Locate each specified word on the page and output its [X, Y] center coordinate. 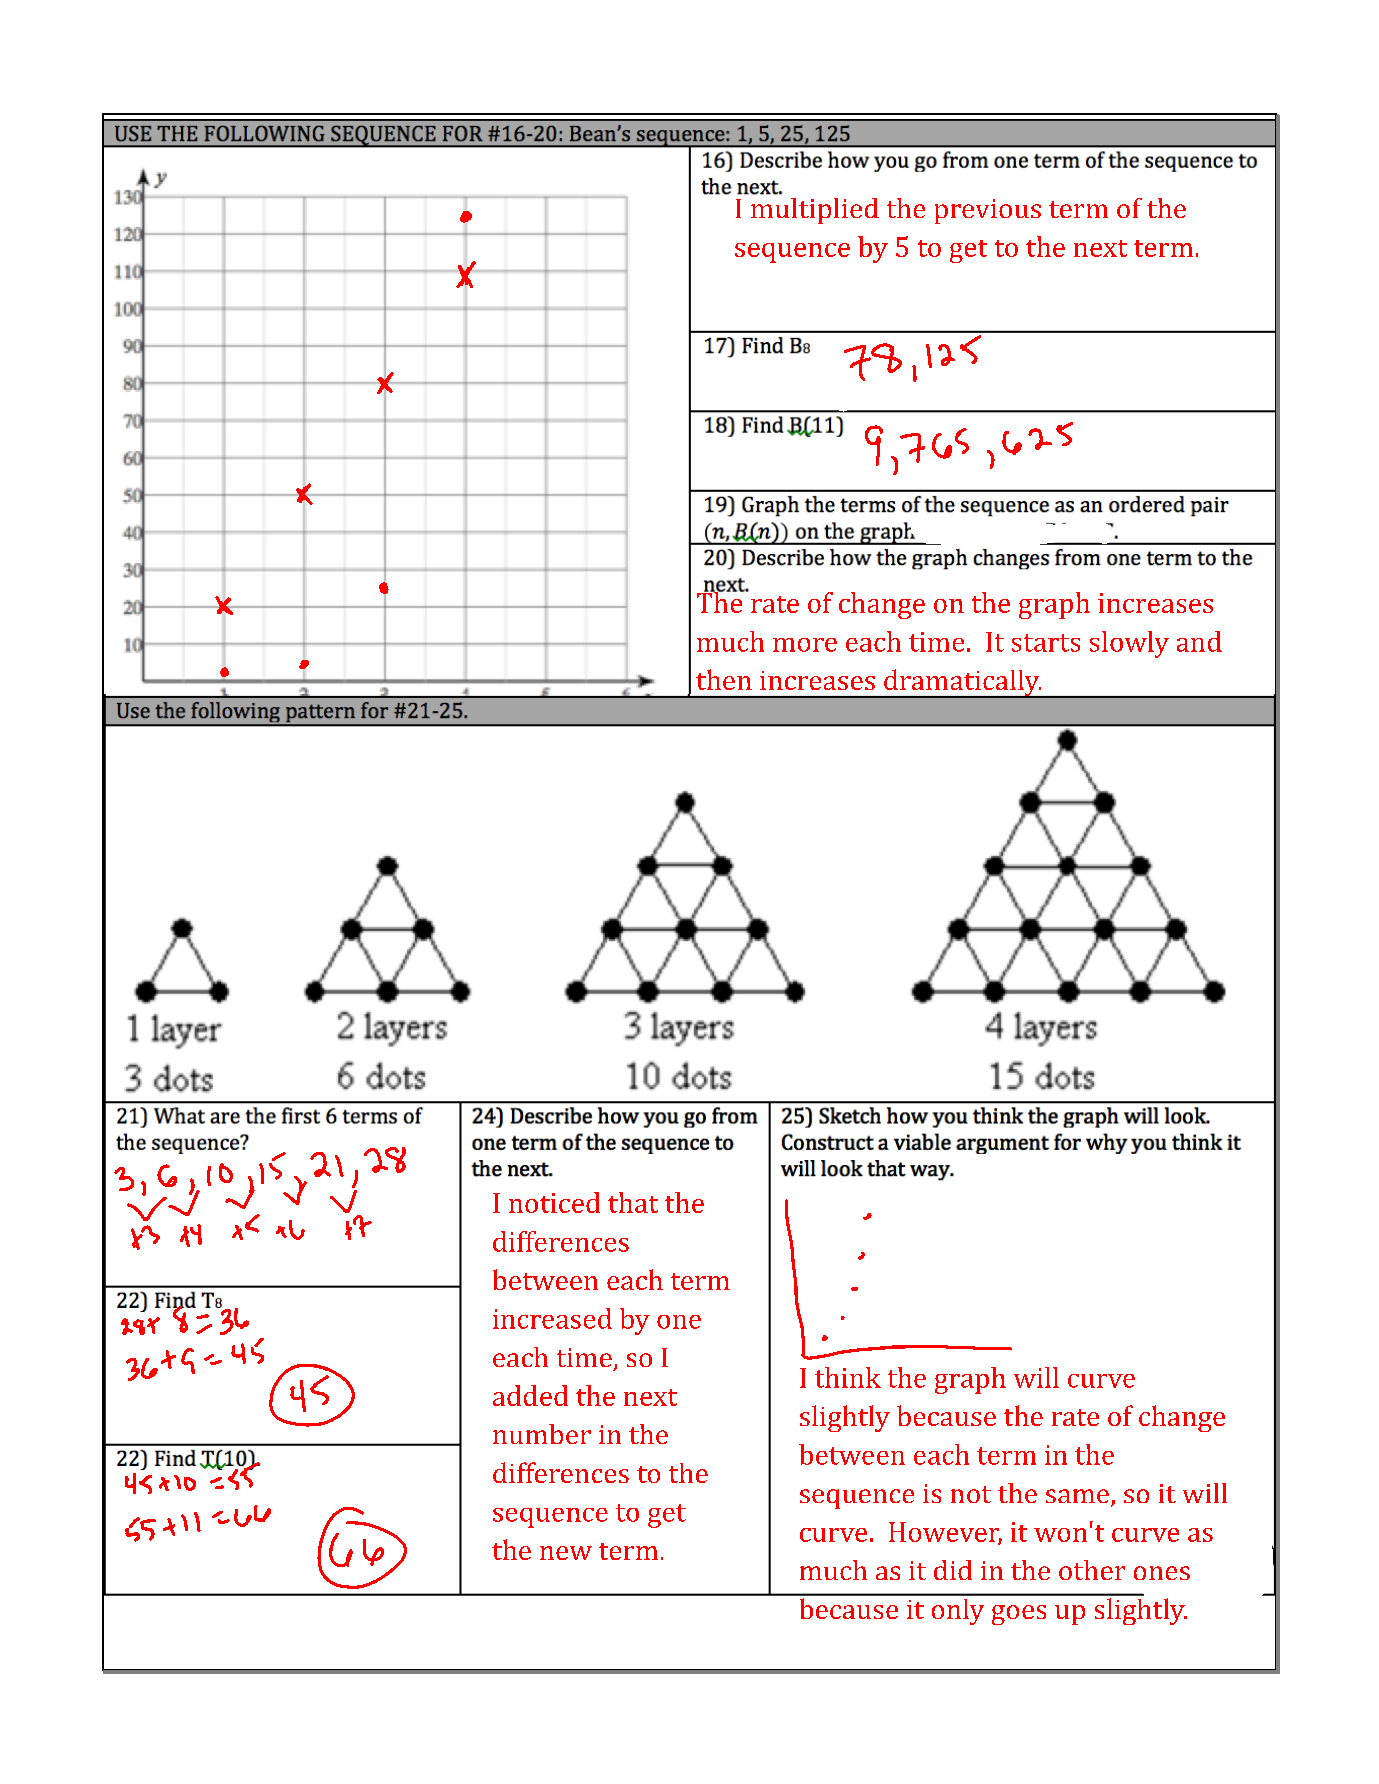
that [633, 1202]
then [724, 679]
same [1077, 1496]
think [848, 1377]
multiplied [815, 211]
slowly [1129, 644]
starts [1046, 643]
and [1199, 641]
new [566, 1553]
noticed [554, 1202]
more [805, 645]
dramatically [962, 683]
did [953, 1570]
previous [988, 211]
